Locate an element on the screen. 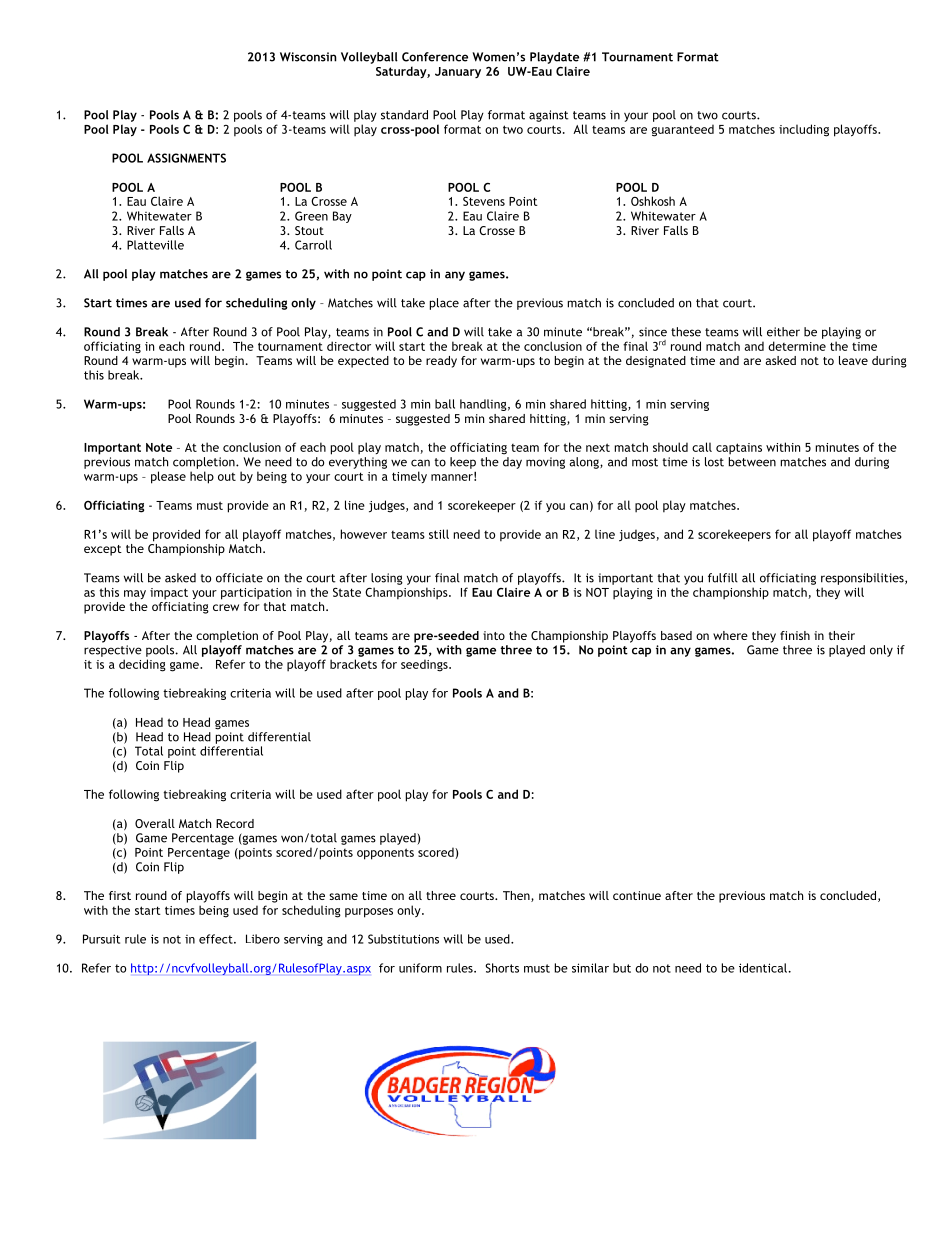 The width and height of the screenshot is (952, 1233). Platteville is located at coordinates (155, 245).
